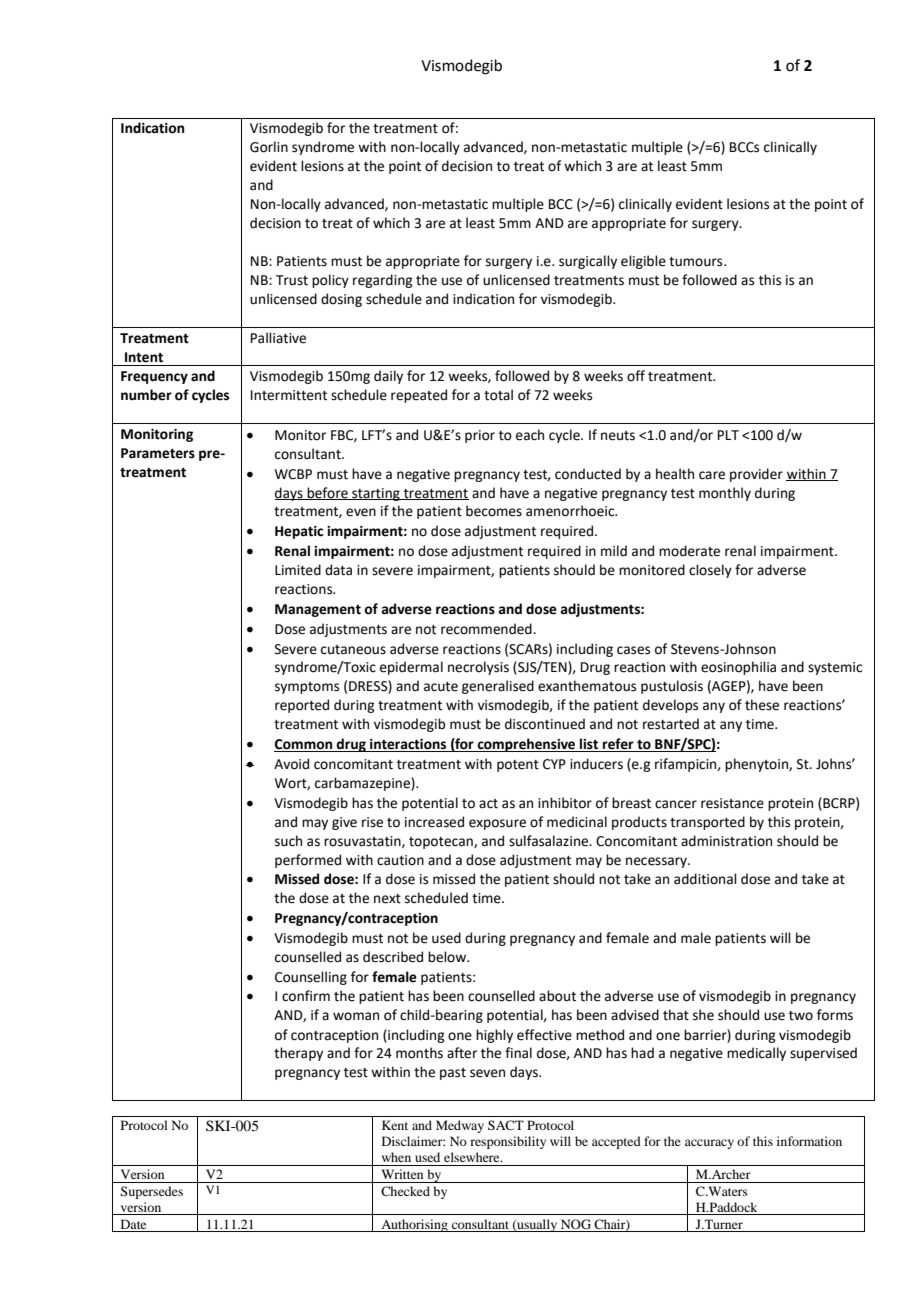  Describe the element at coordinates (494, 1036) in the screenshot. I see `highly` at that location.
